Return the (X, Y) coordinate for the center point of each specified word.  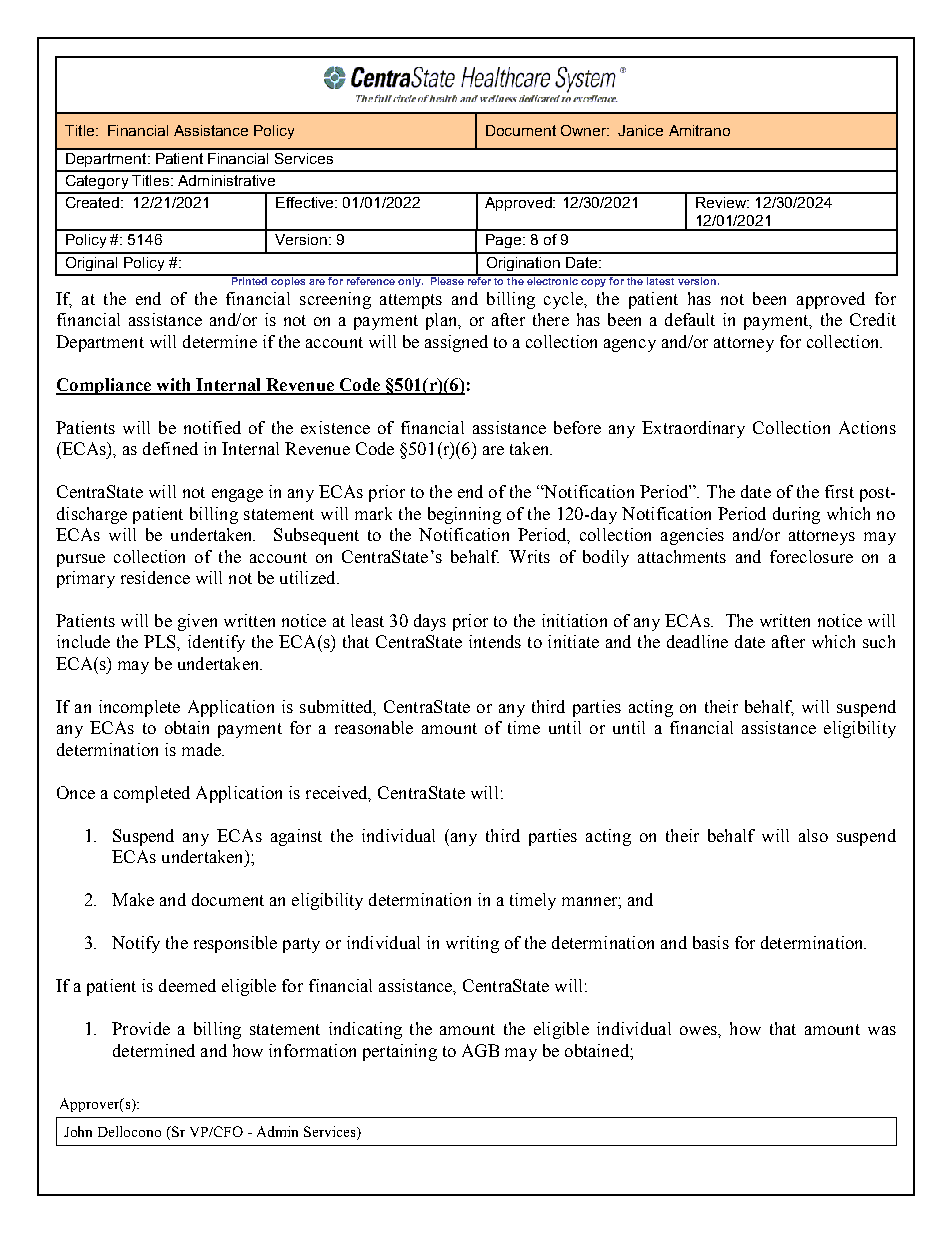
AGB (480, 1050)
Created (94, 202)
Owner (585, 130)
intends (495, 641)
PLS (161, 641)
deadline (697, 641)
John (78, 1131)
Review (722, 202)
